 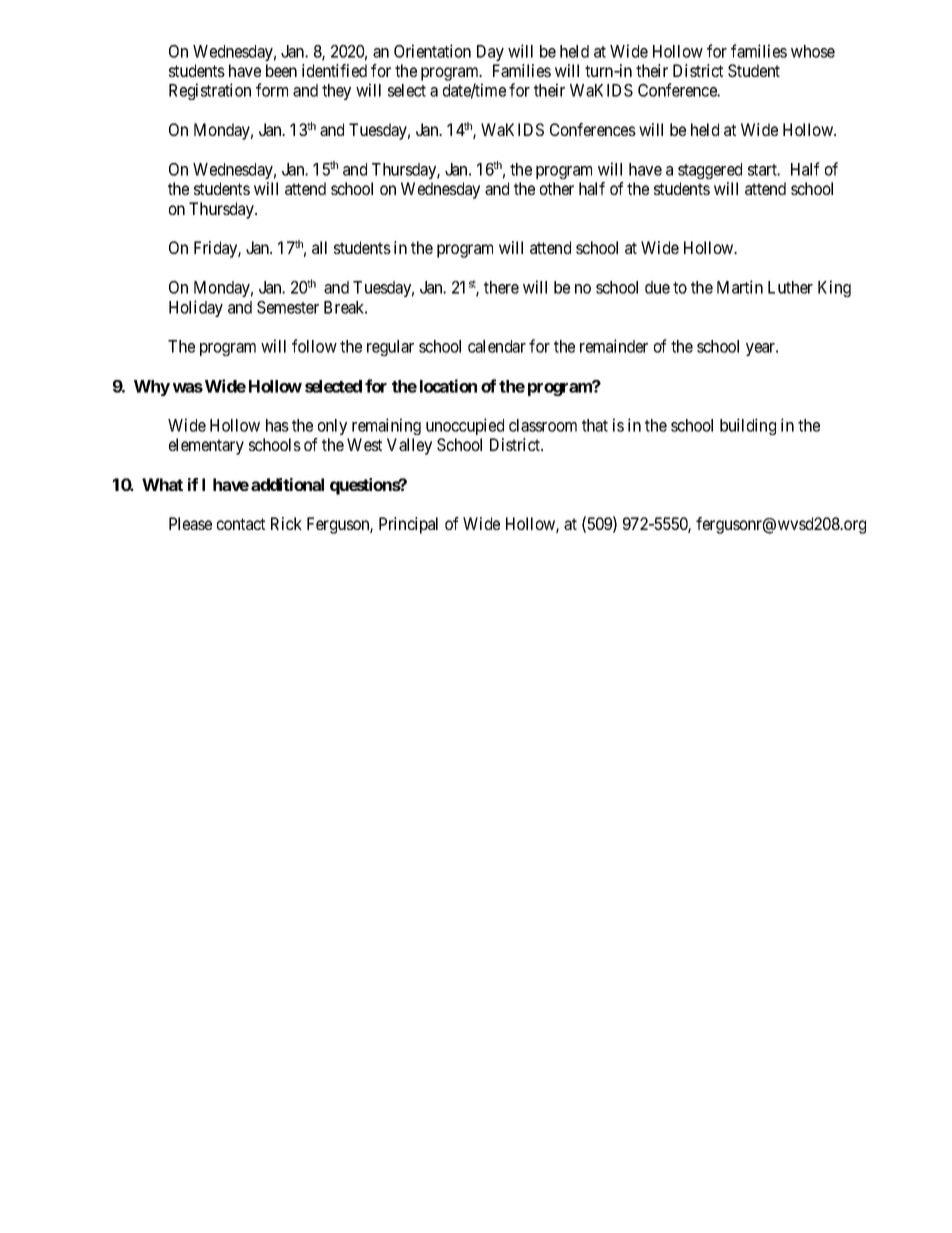 What do you see at coordinates (432, 51) in the screenshot?
I see `Orientation` at bounding box center [432, 51].
